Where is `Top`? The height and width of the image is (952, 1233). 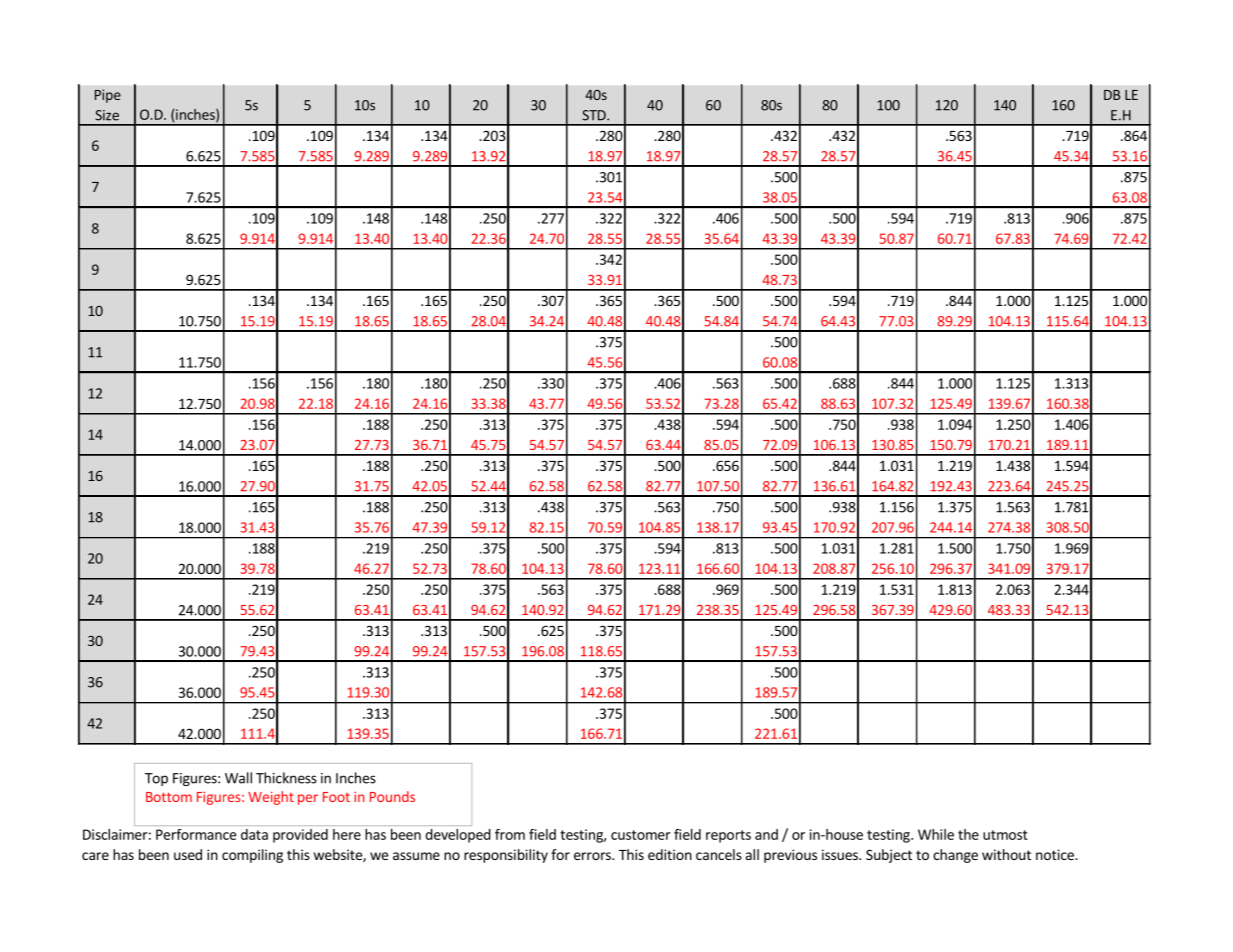 Top is located at coordinates (156, 779).
